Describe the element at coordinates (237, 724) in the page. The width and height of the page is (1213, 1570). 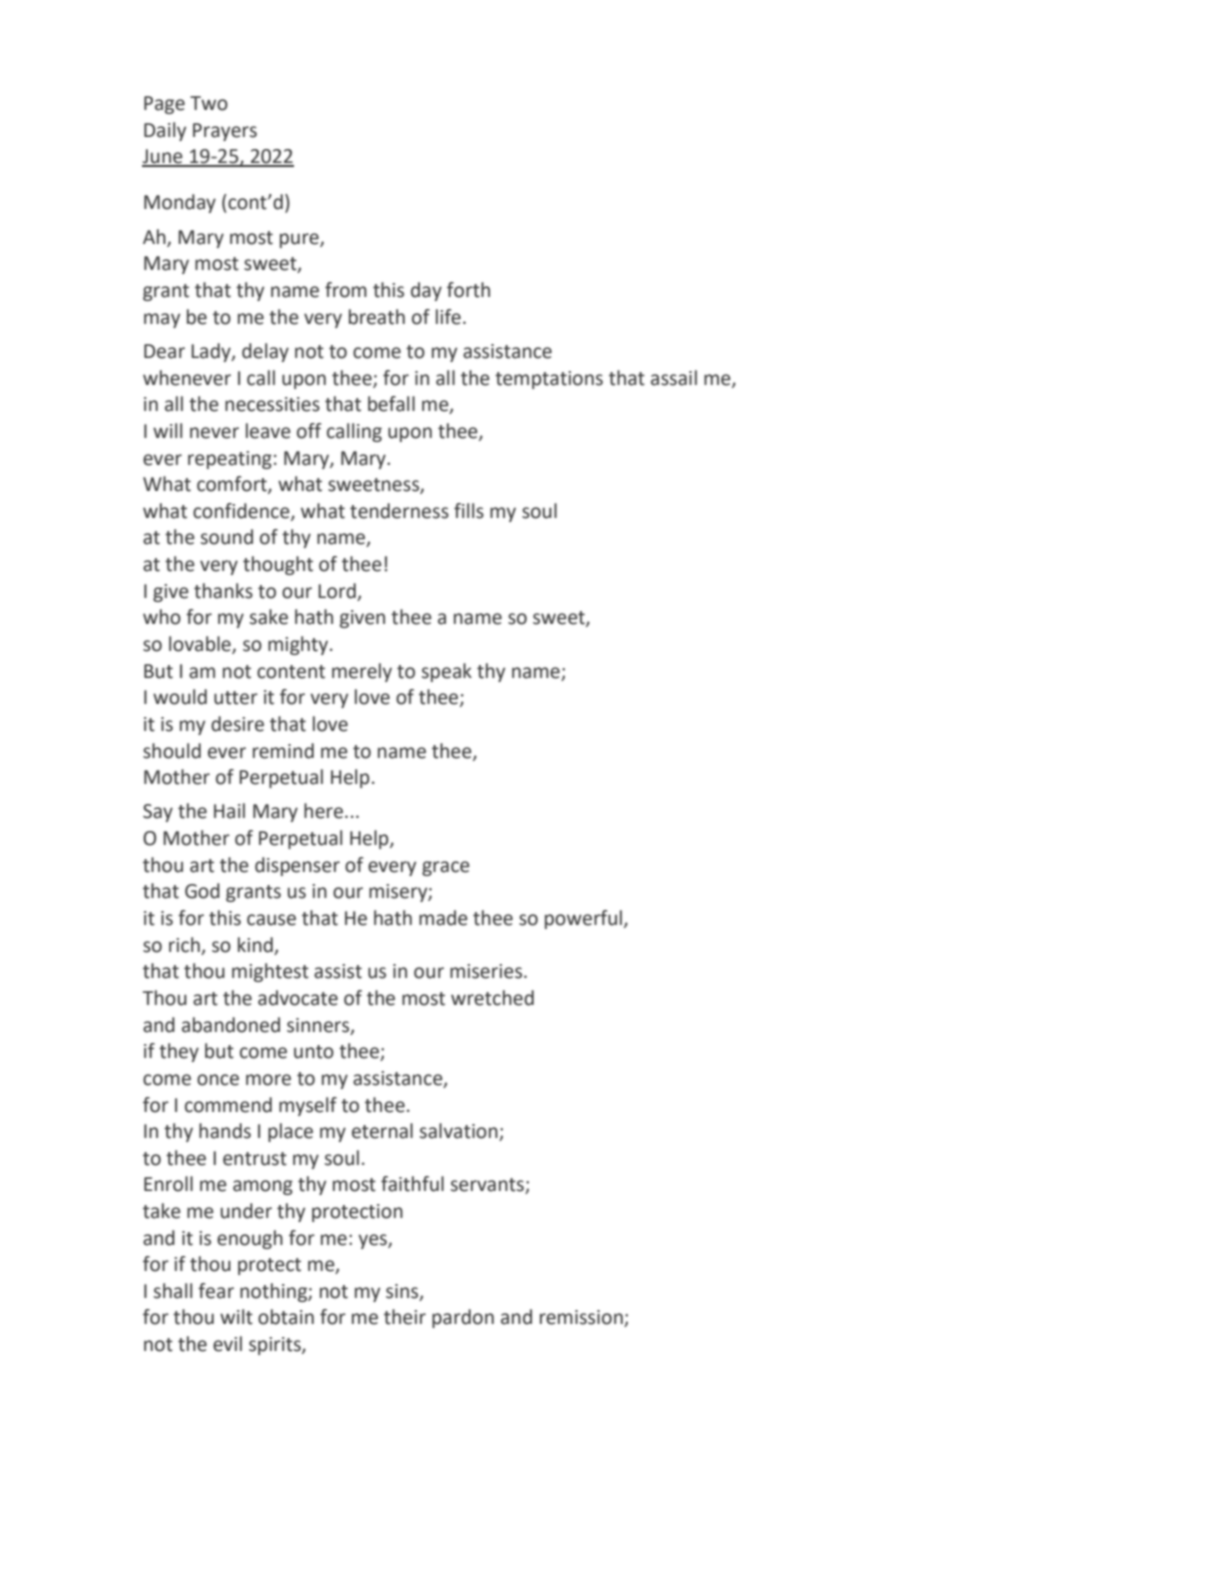
I see `desire` at that location.
